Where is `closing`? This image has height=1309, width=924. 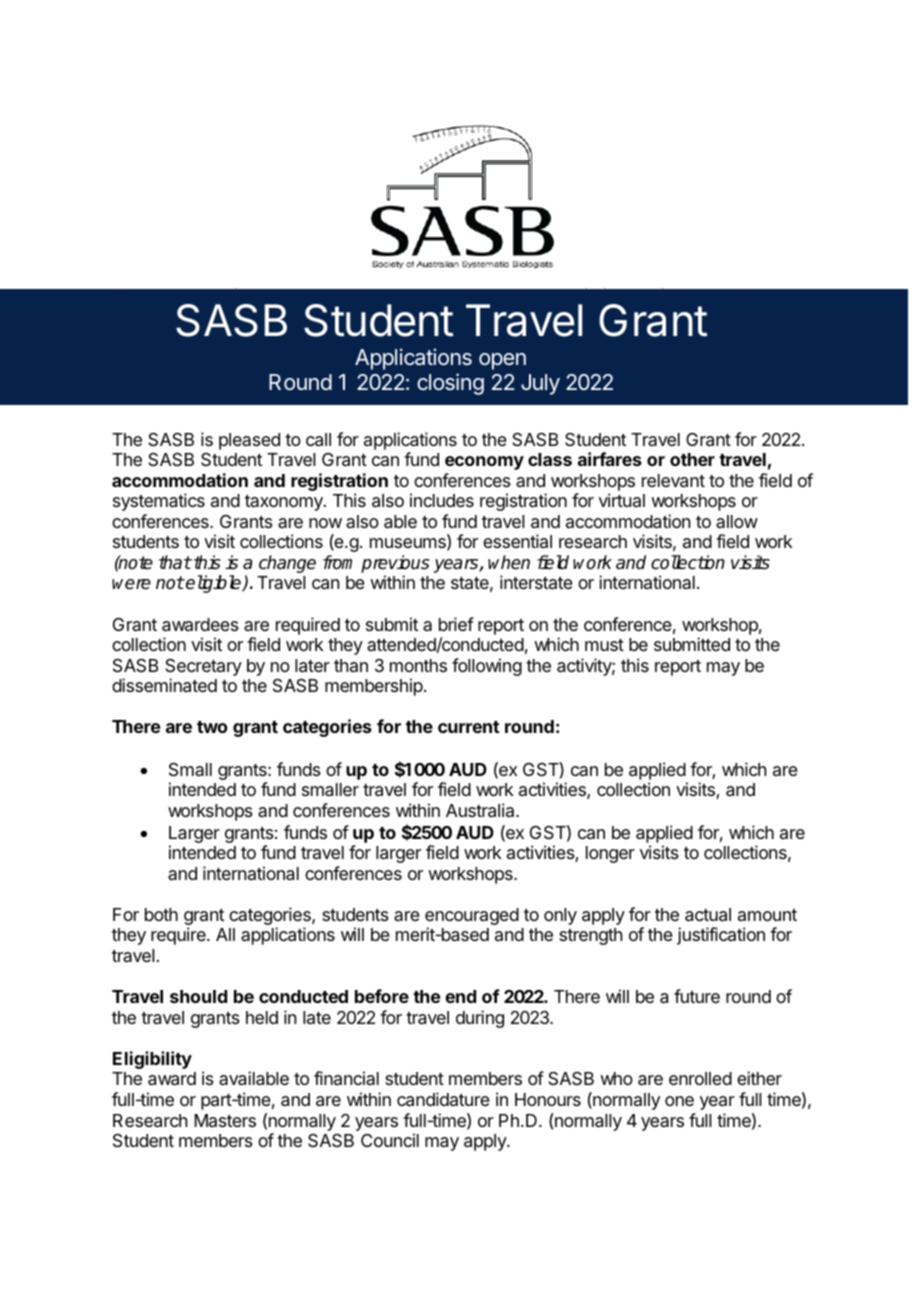
closing is located at coordinates (450, 384).
